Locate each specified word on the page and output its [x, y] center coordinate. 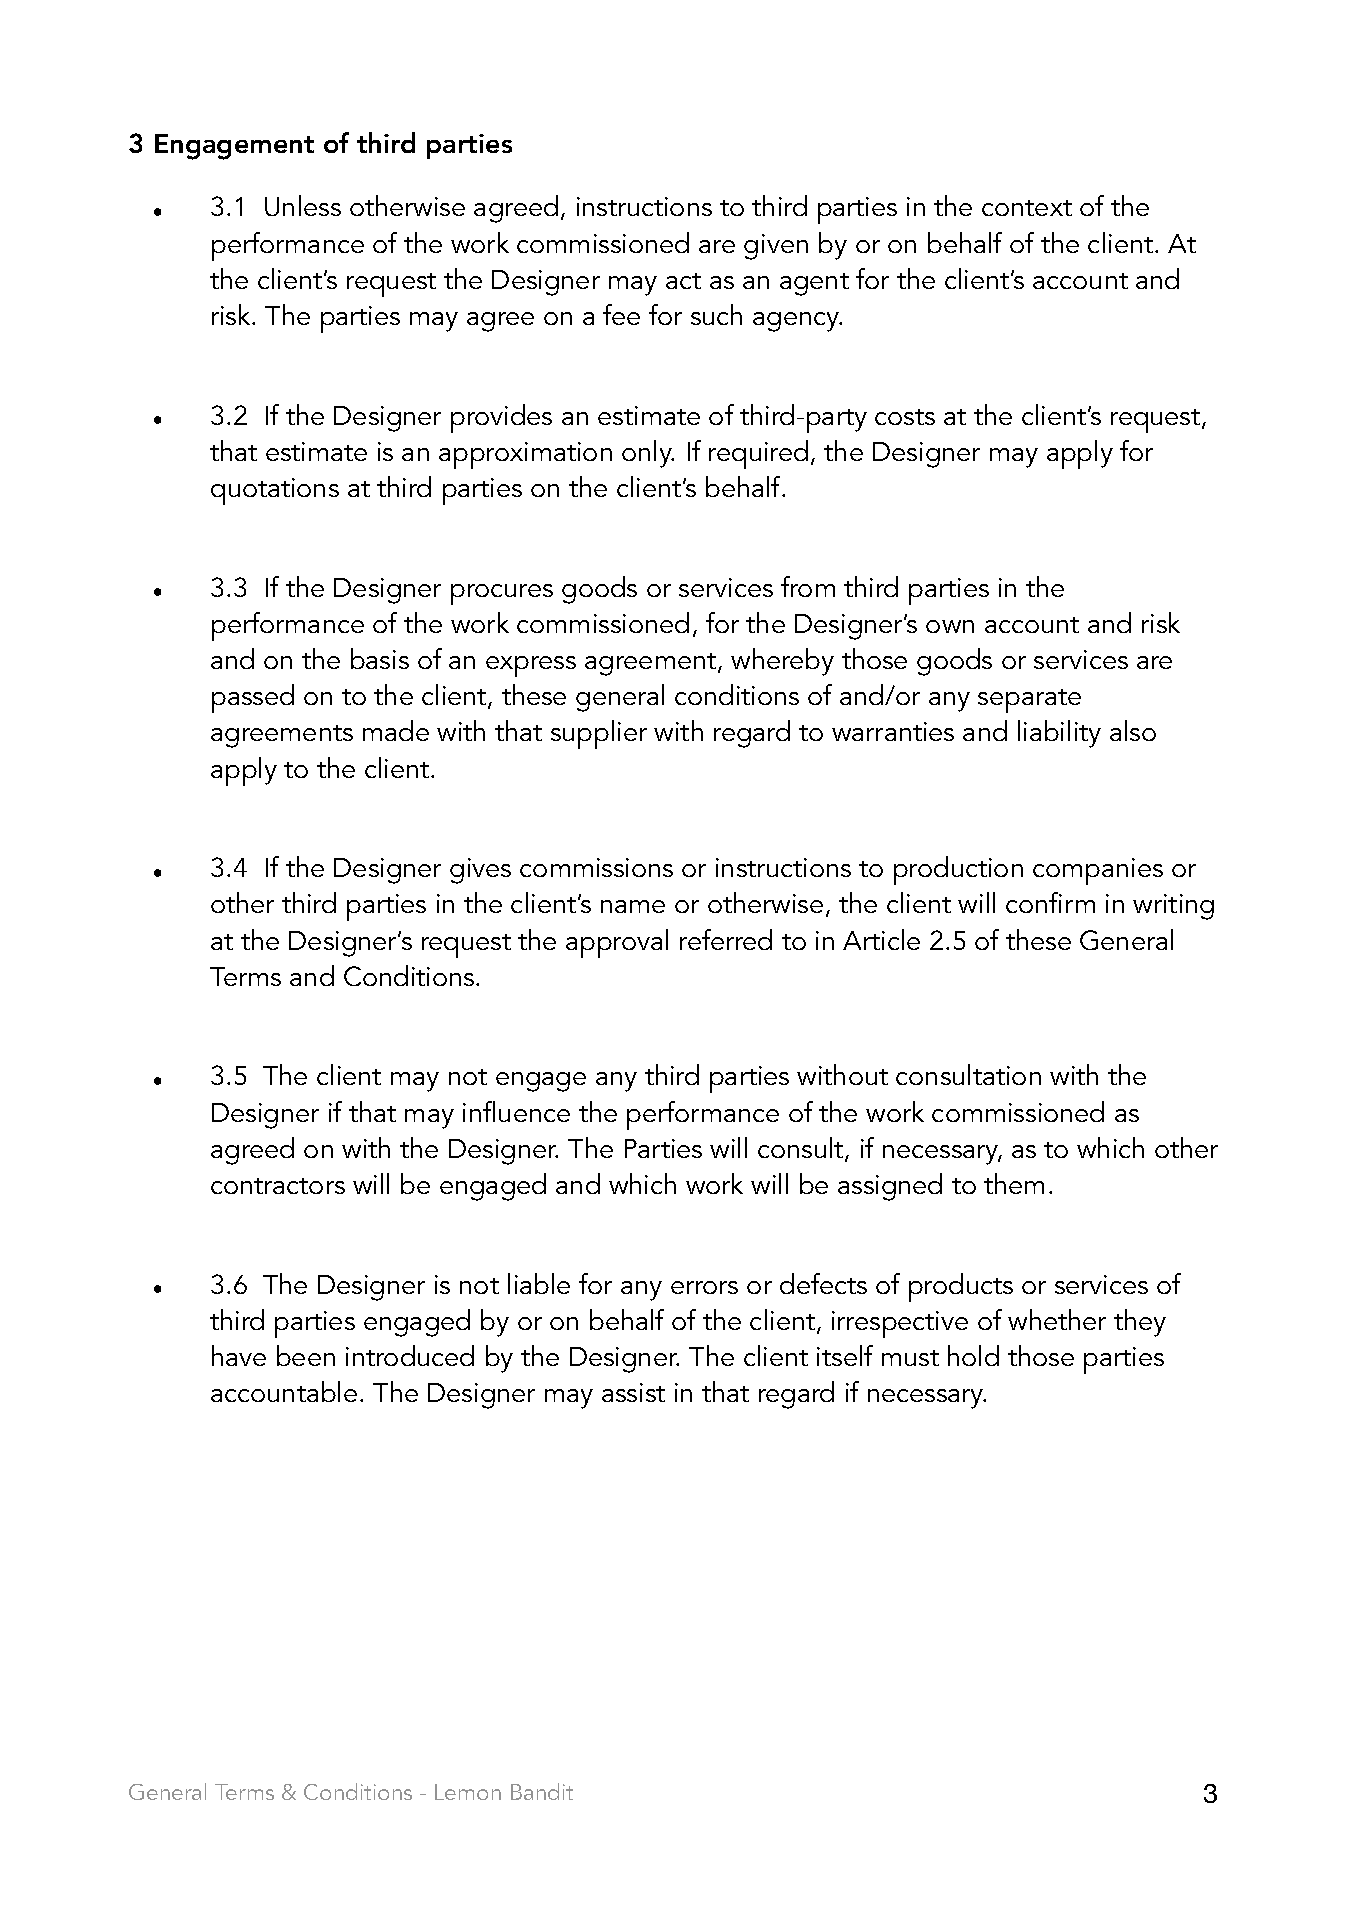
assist [633, 1392]
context [1027, 208]
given [776, 247]
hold [973, 1355]
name [633, 906]
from [808, 586]
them [1014, 1183]
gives [480, 871]
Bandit [542, 1791]
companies [1098, 871]
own [950, 626]
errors [704, 1287]
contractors [278, 1186]
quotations [275, 491]
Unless [303, 205]
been [306, 1355]
